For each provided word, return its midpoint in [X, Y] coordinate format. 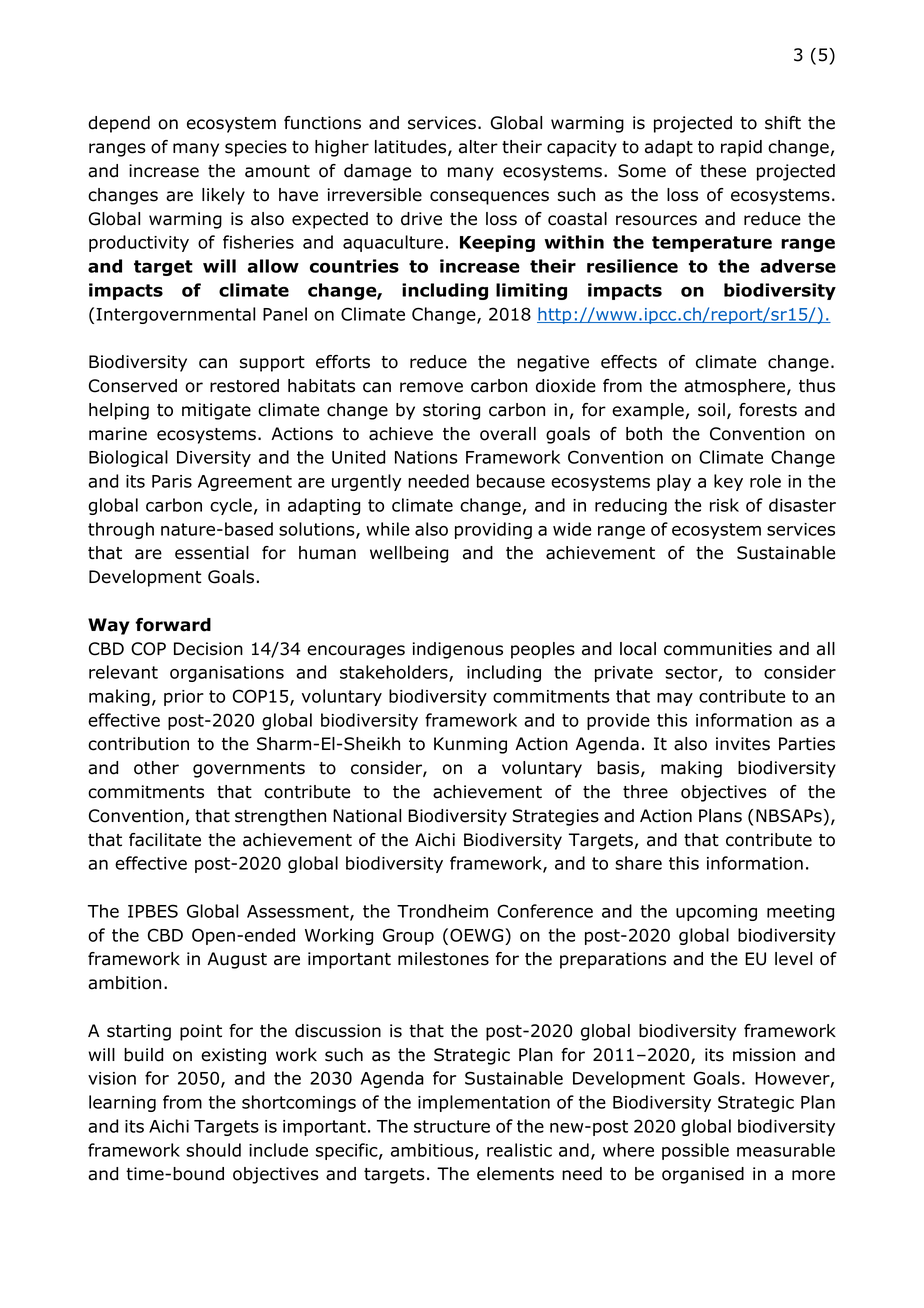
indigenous [457, 650]
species [256, 148]
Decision [208, 649]
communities [718, 649]
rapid [741, 148]
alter [478, 147]
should [213, 1150]
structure [452, 1126]
